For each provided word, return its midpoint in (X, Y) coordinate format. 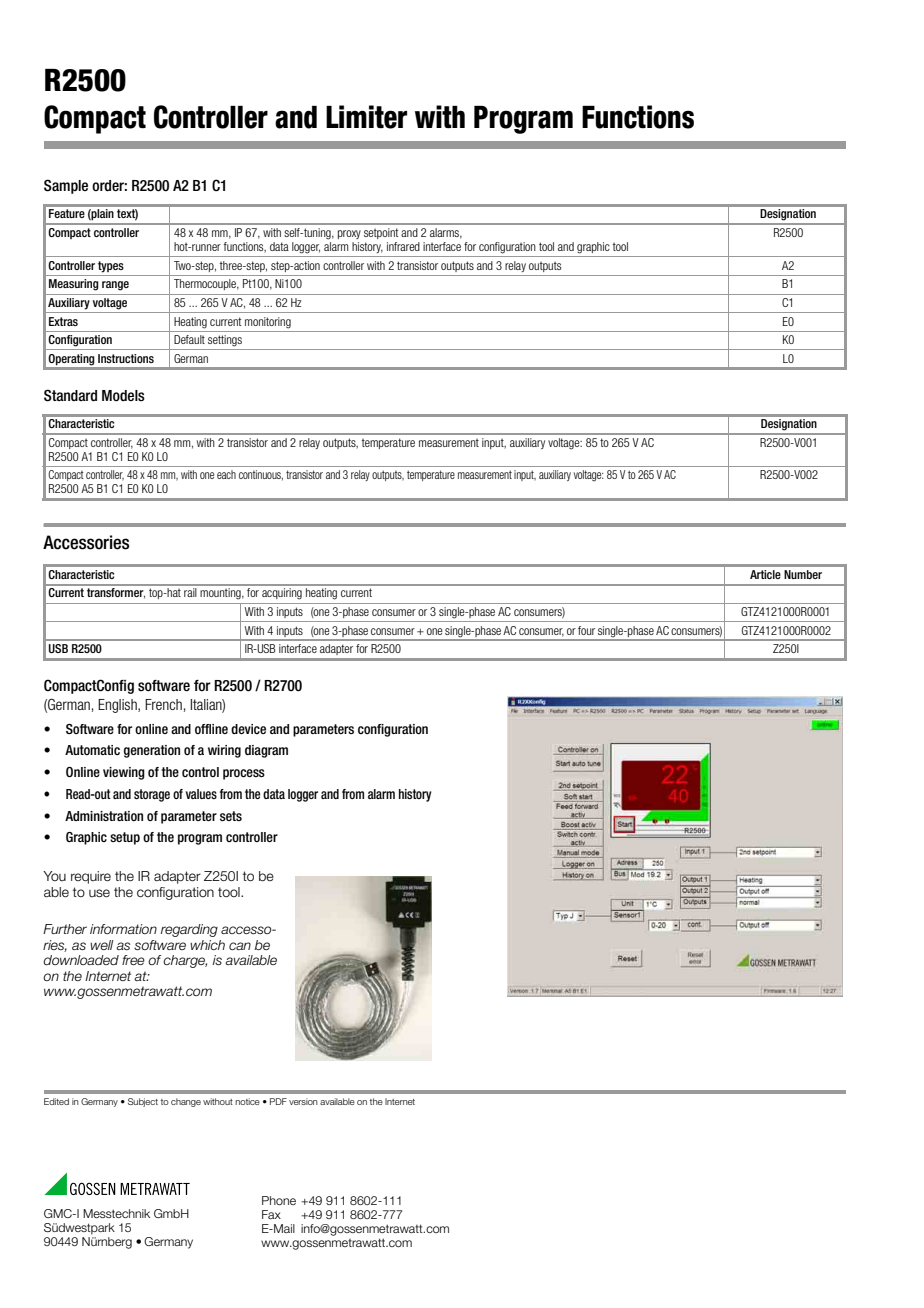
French (163, 704)
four (586, 630)
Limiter (366, 117)
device (248, 729)
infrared (403, 246)
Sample (66, 186)
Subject (143, 1102)
